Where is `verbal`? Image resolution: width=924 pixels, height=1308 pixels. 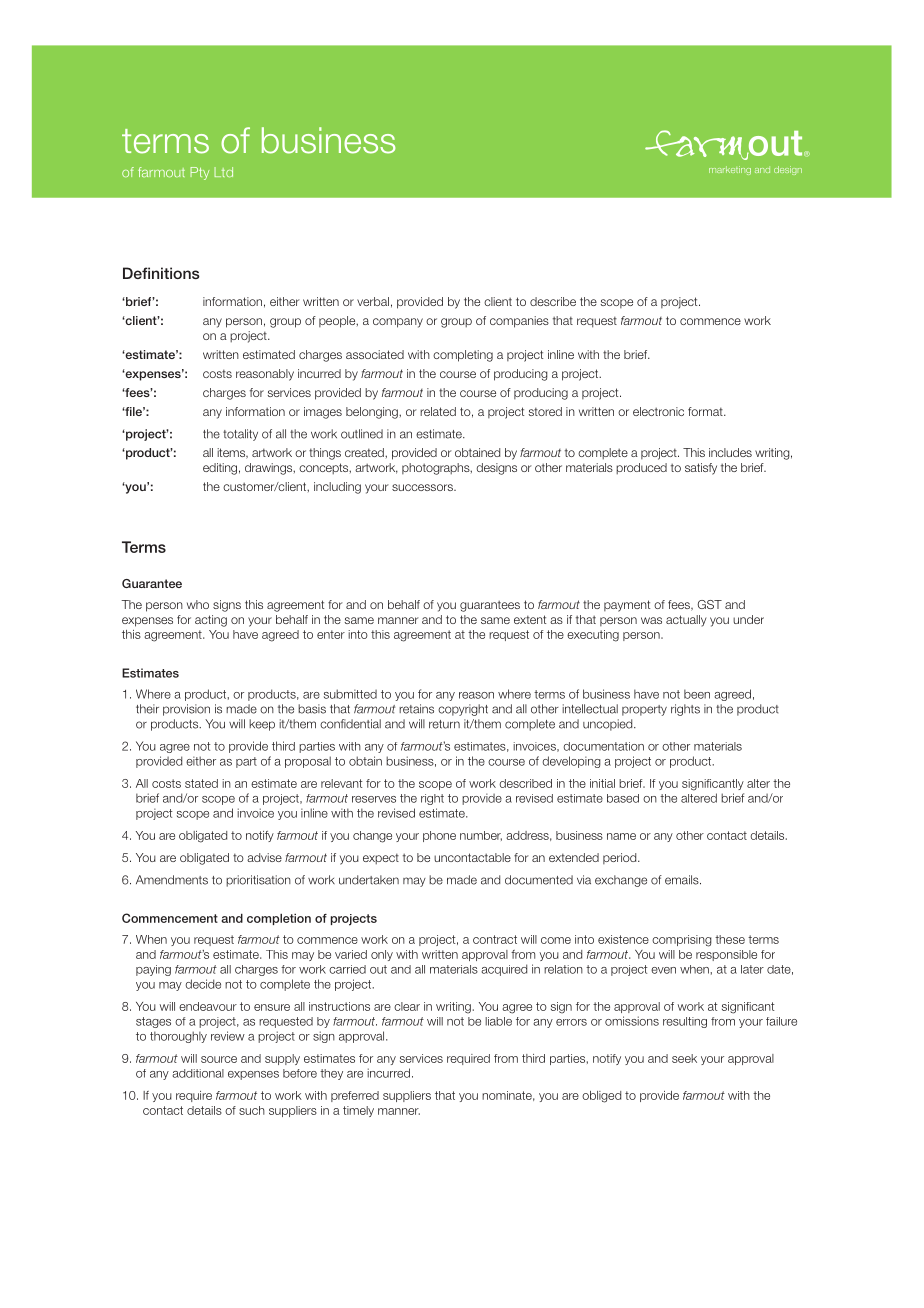 verbal is located at coordinates (373, 301).
